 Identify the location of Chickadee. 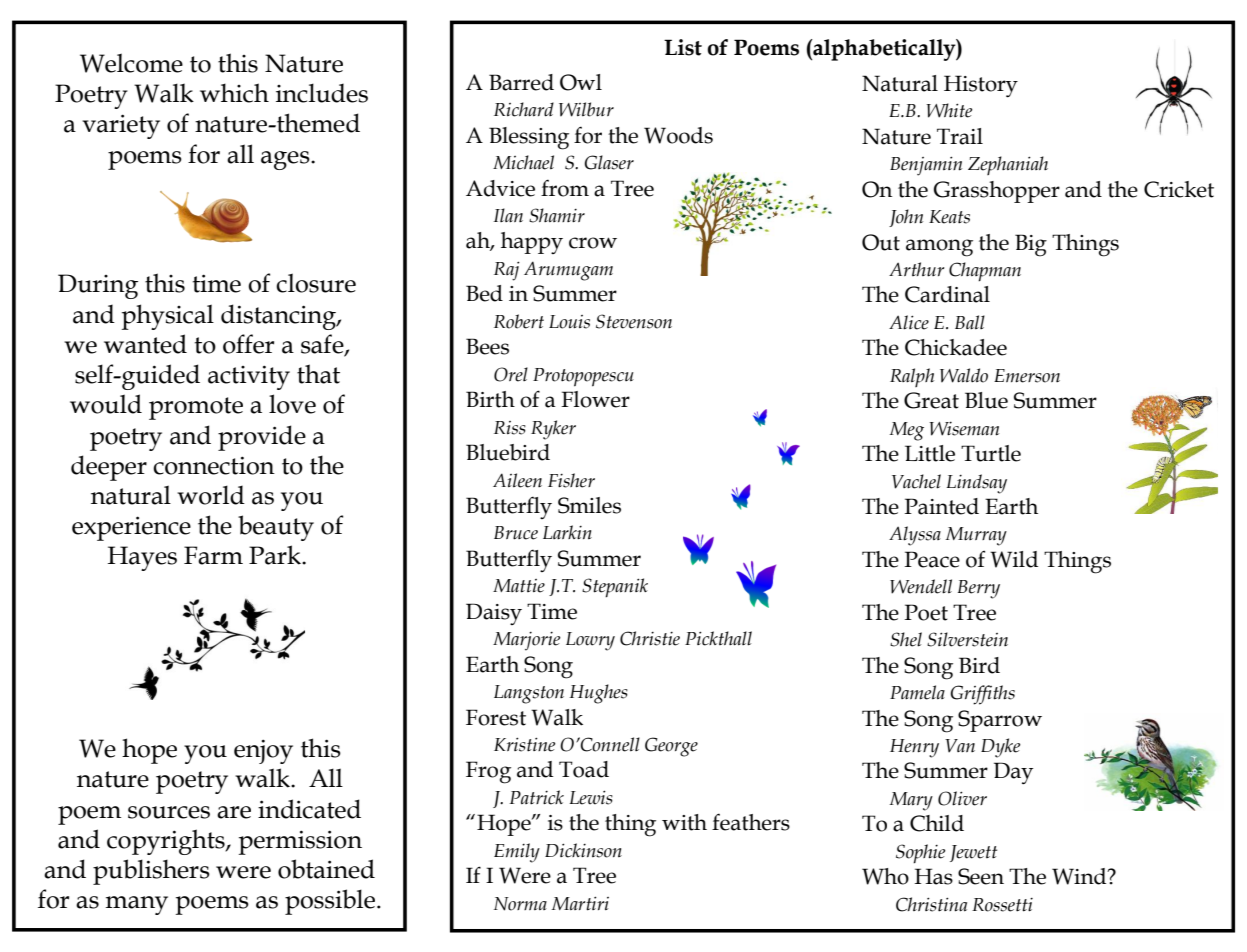
(956, 347).
